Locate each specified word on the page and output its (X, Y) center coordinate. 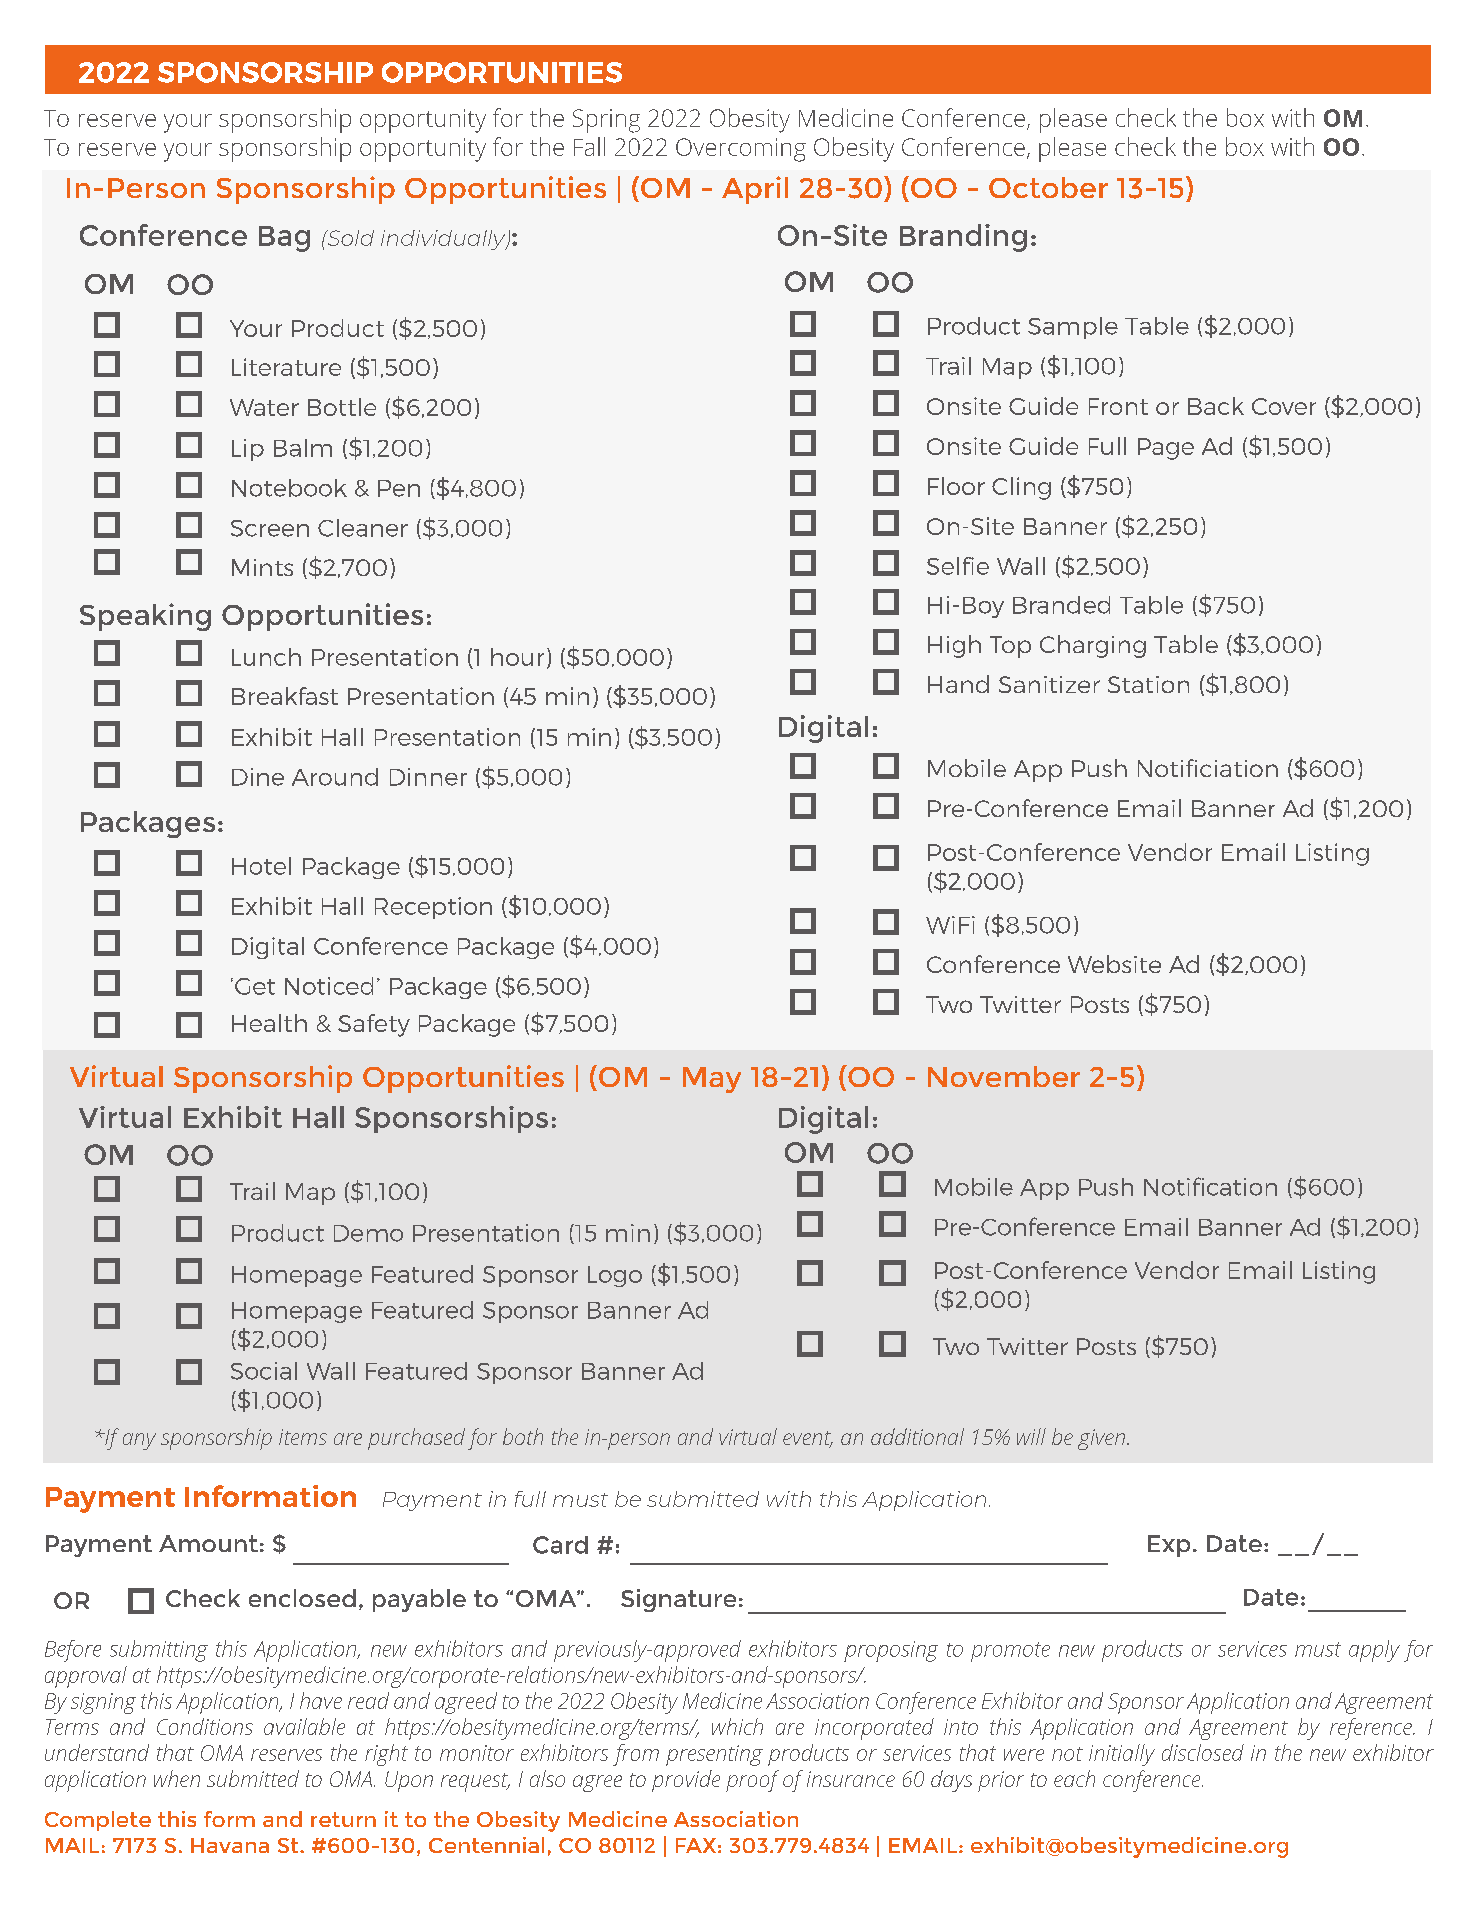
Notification (1210, 1186)
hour (517, 657)
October (1048, 187)
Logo (615, 1276)
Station (1148, 684)
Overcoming (741, 150)
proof (752, 1781)
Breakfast (285, 696)
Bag (284, 239)
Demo (368, 1233)
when (177, 1778)
